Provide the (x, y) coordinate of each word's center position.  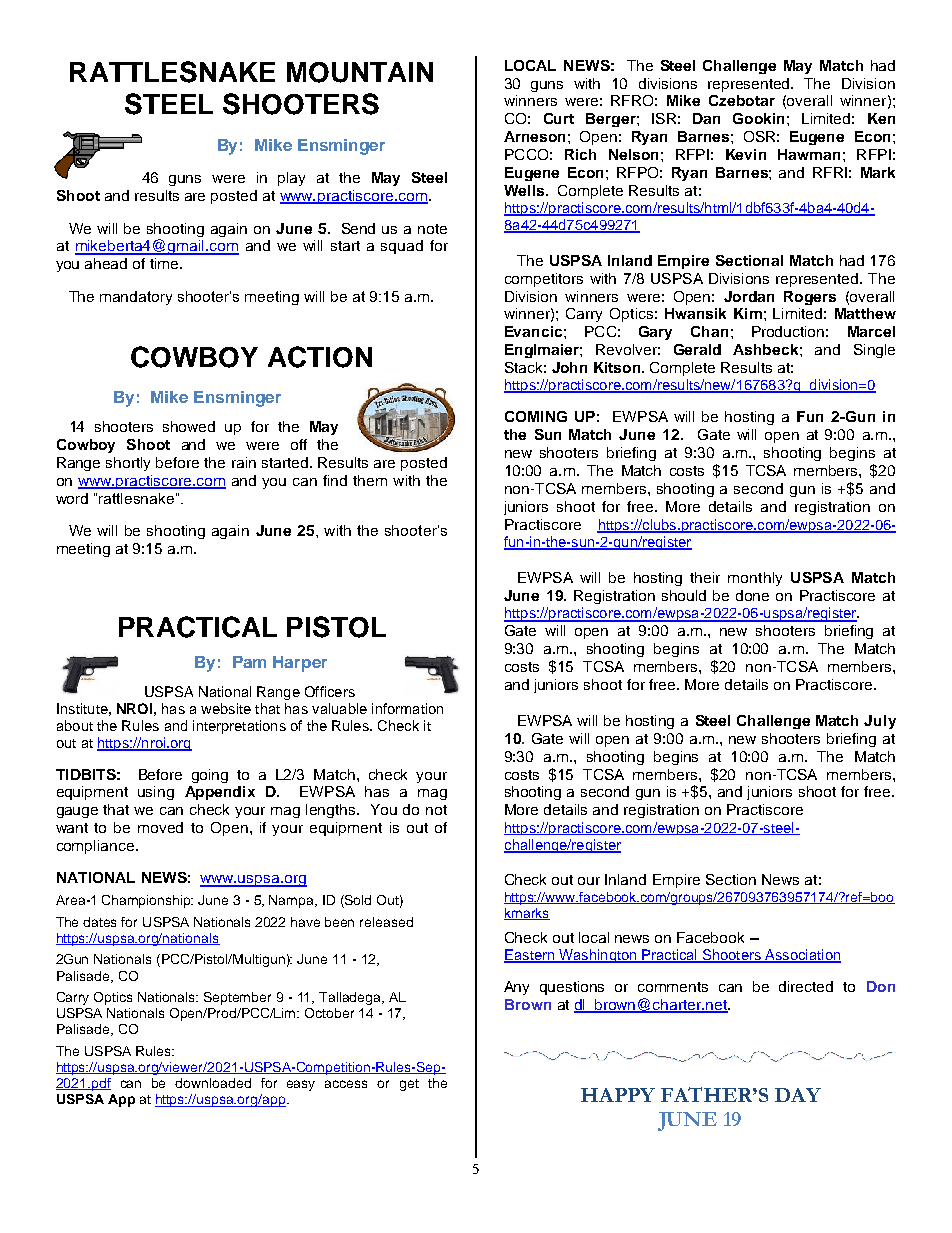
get (409, 1085)
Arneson (534, 136)
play (291, 179)
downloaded (213, 1083)
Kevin (746, 154)
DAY (798, 1095)
